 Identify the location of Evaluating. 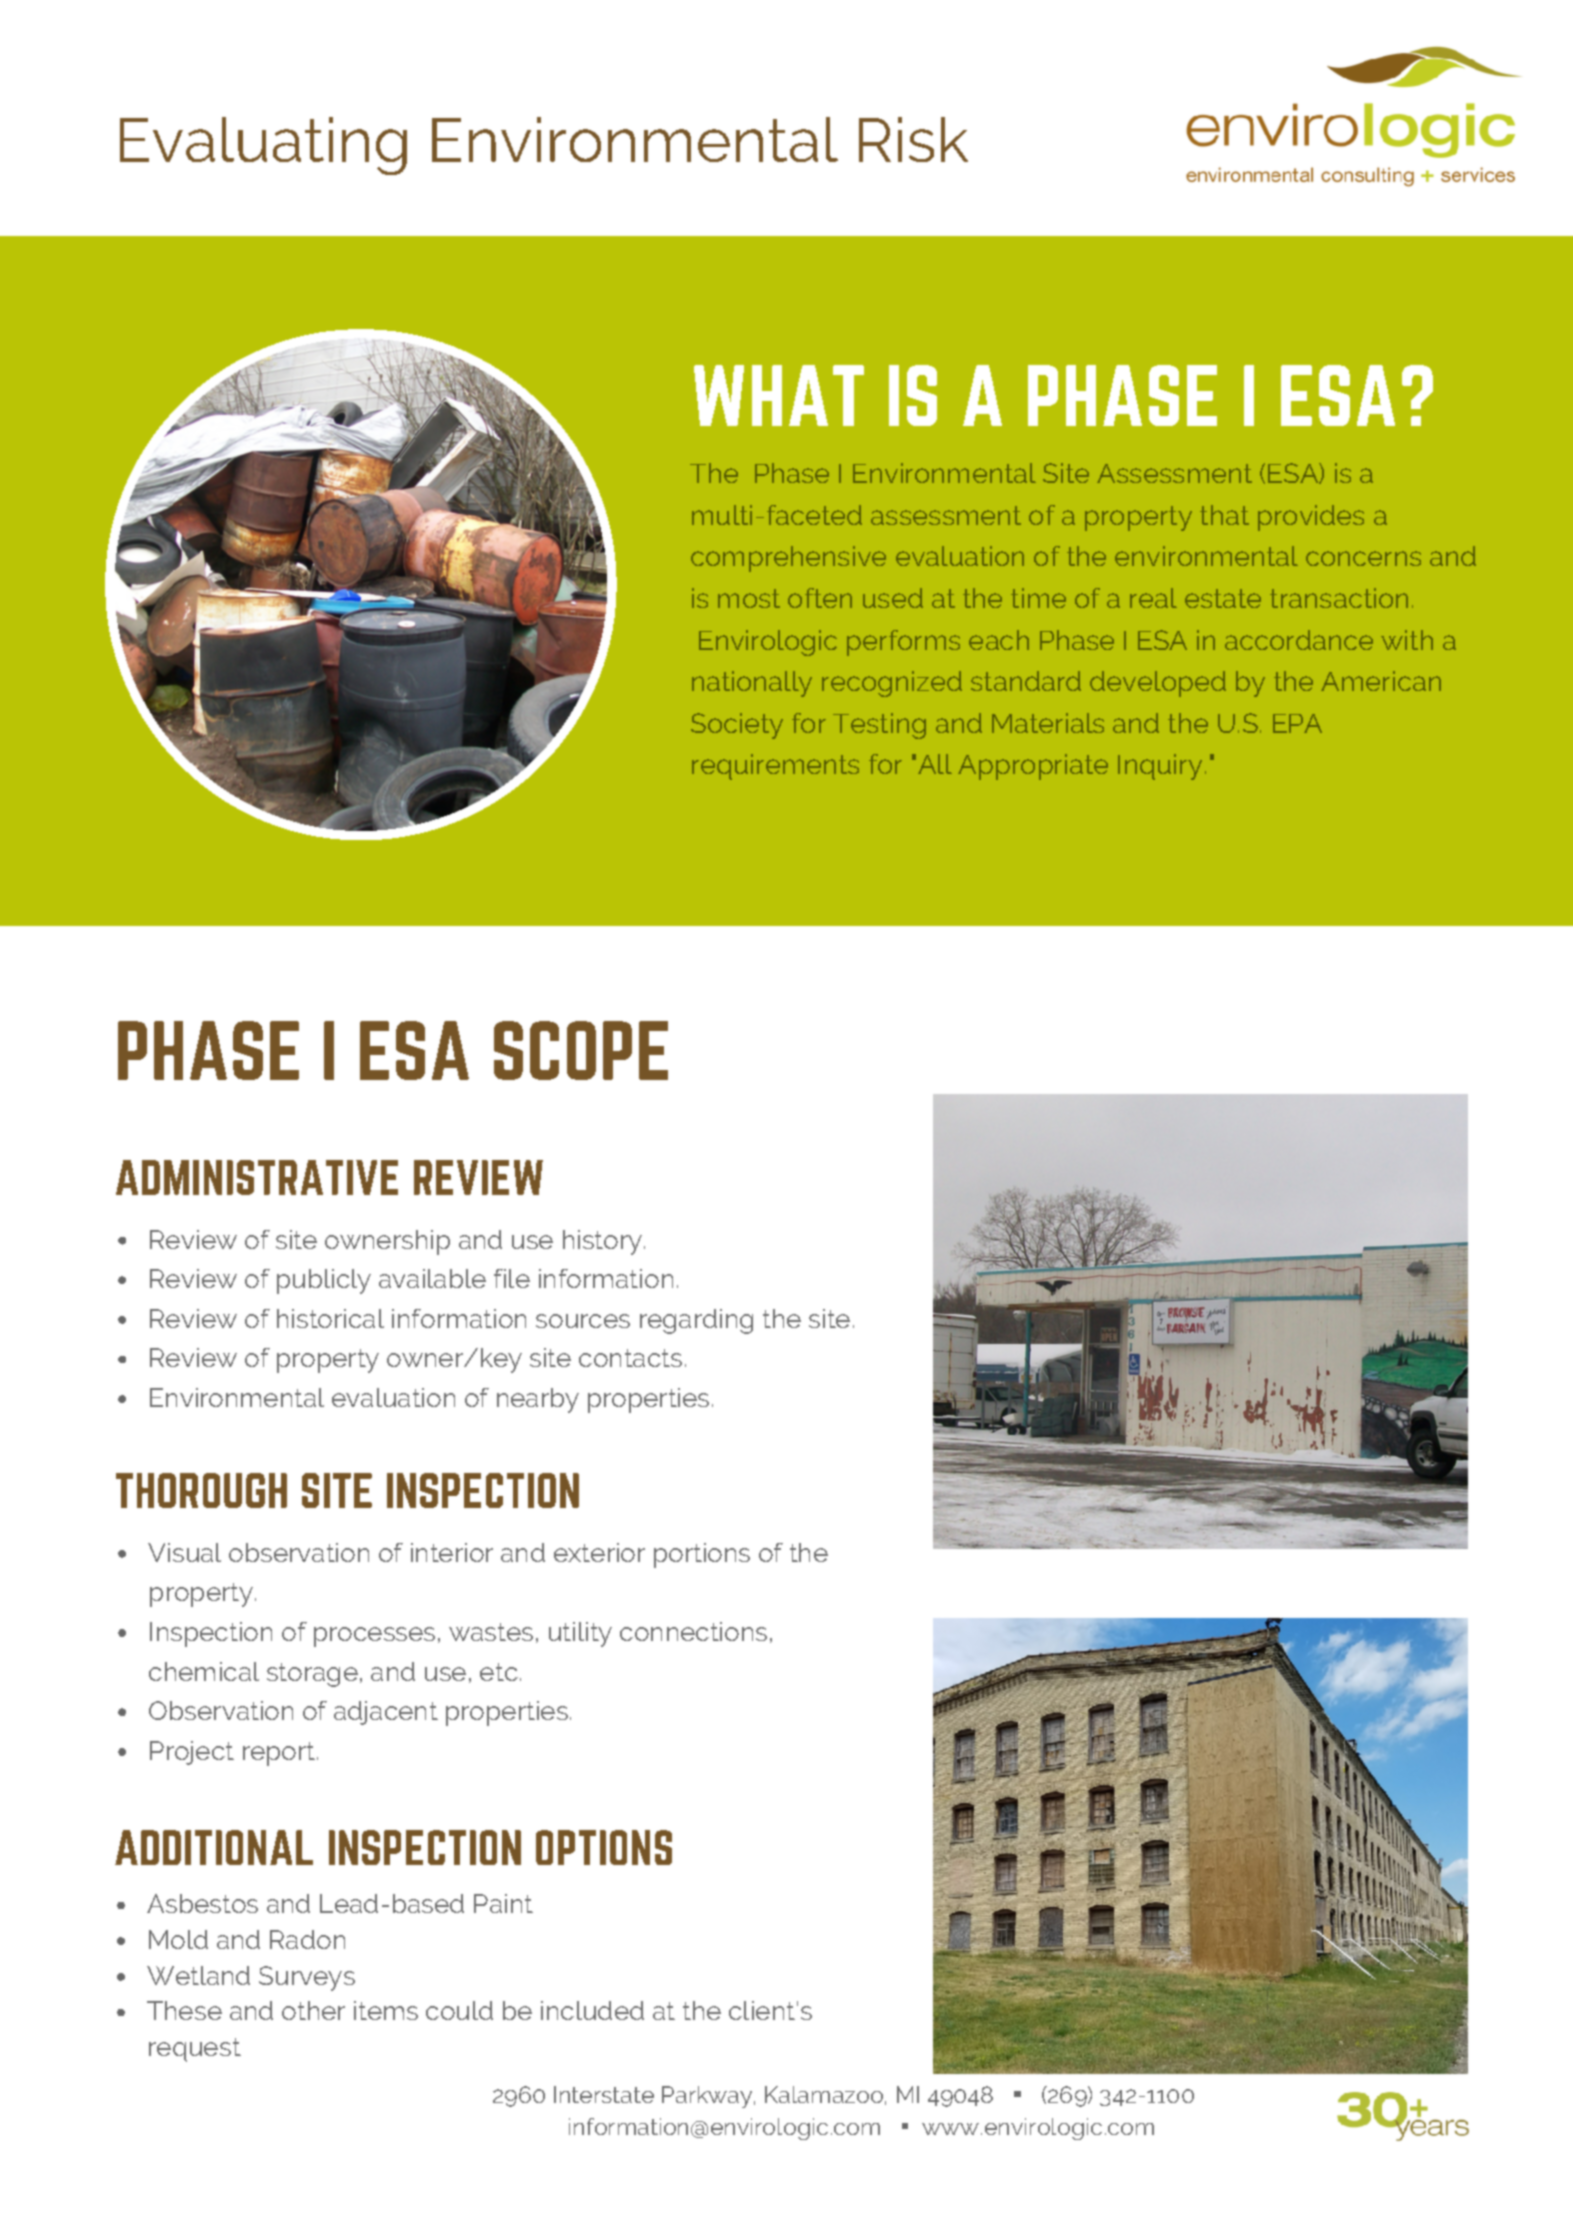
(263, 146).
